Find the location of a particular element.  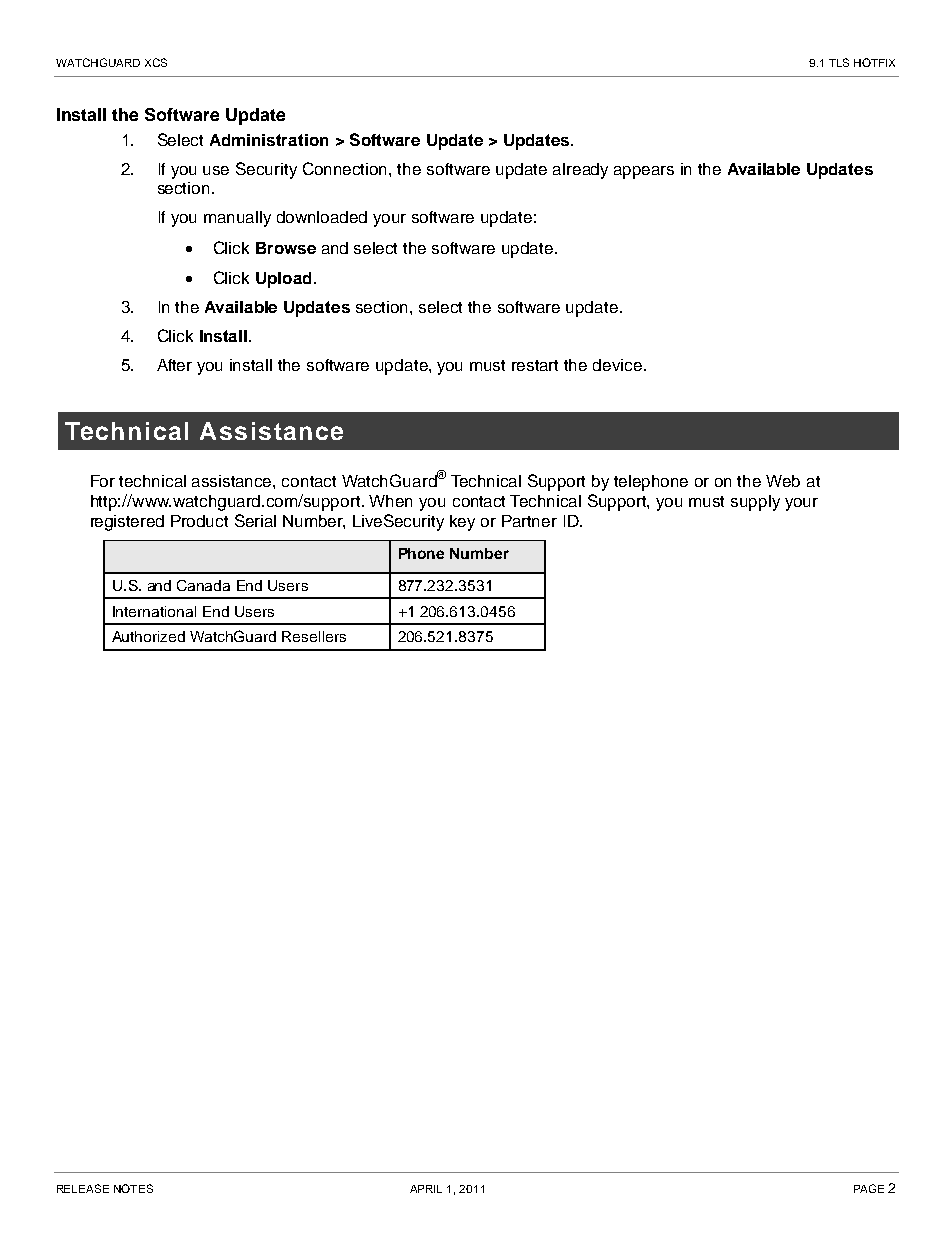

device is located at coordinates (617, 365).
